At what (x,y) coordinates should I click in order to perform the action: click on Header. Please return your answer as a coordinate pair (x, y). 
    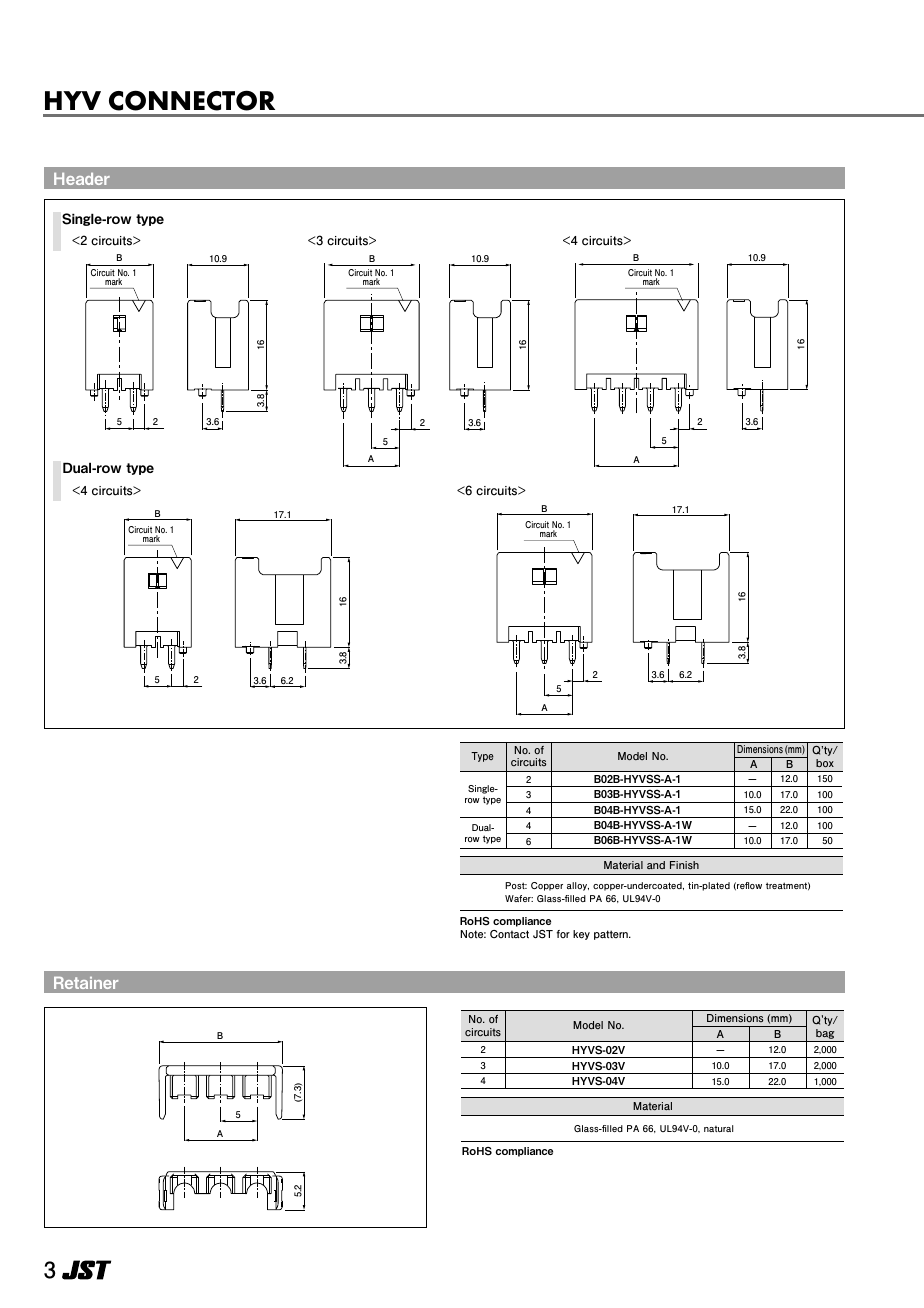
    Looking at the image, I should click on (82, 179).
